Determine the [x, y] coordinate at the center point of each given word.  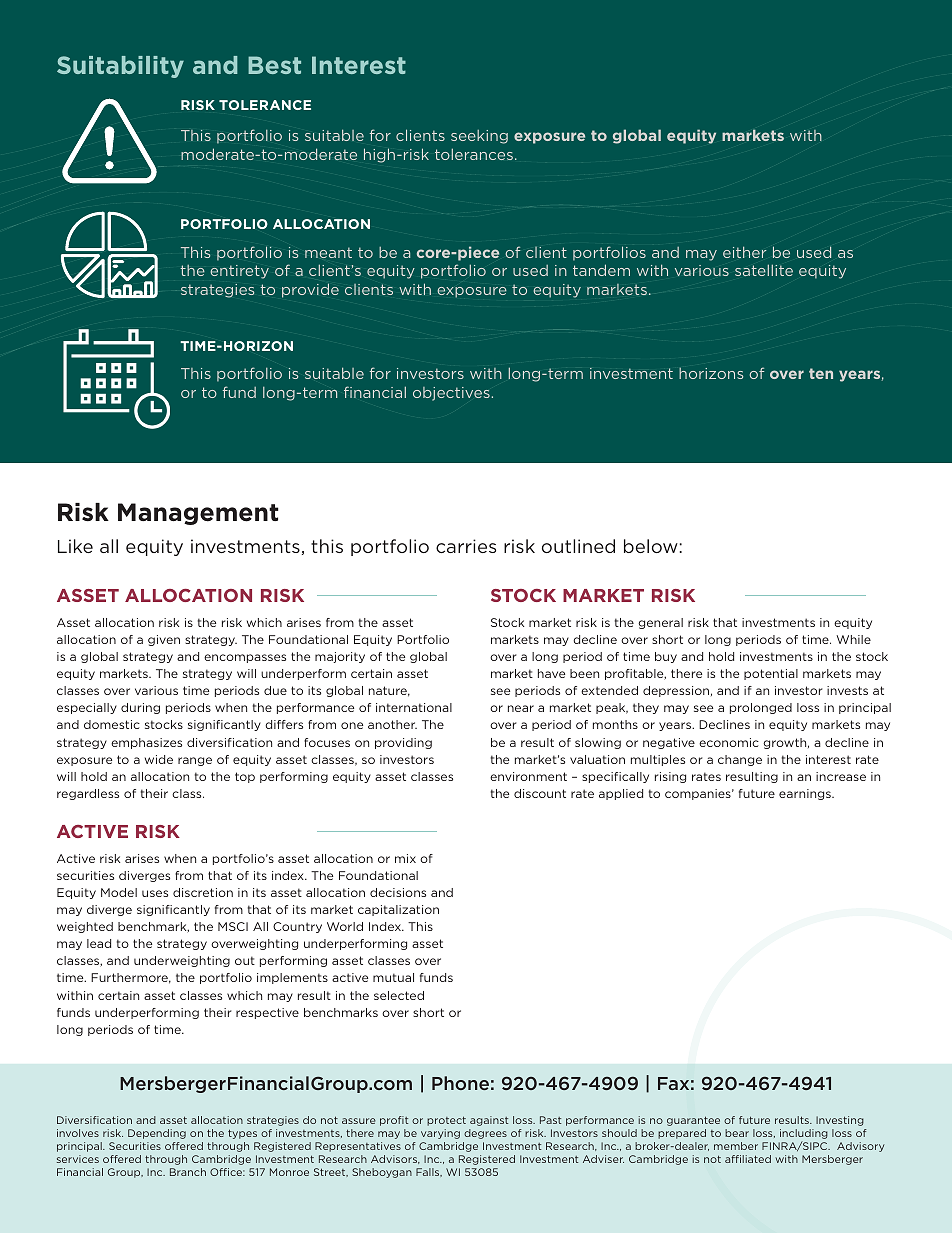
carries [466, 546]
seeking [479, 137]
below [651, 546]
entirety [239, 272]
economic [729, 742]
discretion [203, 892]
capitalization [398, 910]
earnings [806, 794]
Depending [157, 1134]
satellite [764, 270]
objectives [451, 394]
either [744, 252]
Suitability [120, 67]
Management [198, 514]
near [521, 708]
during [140, 708]
